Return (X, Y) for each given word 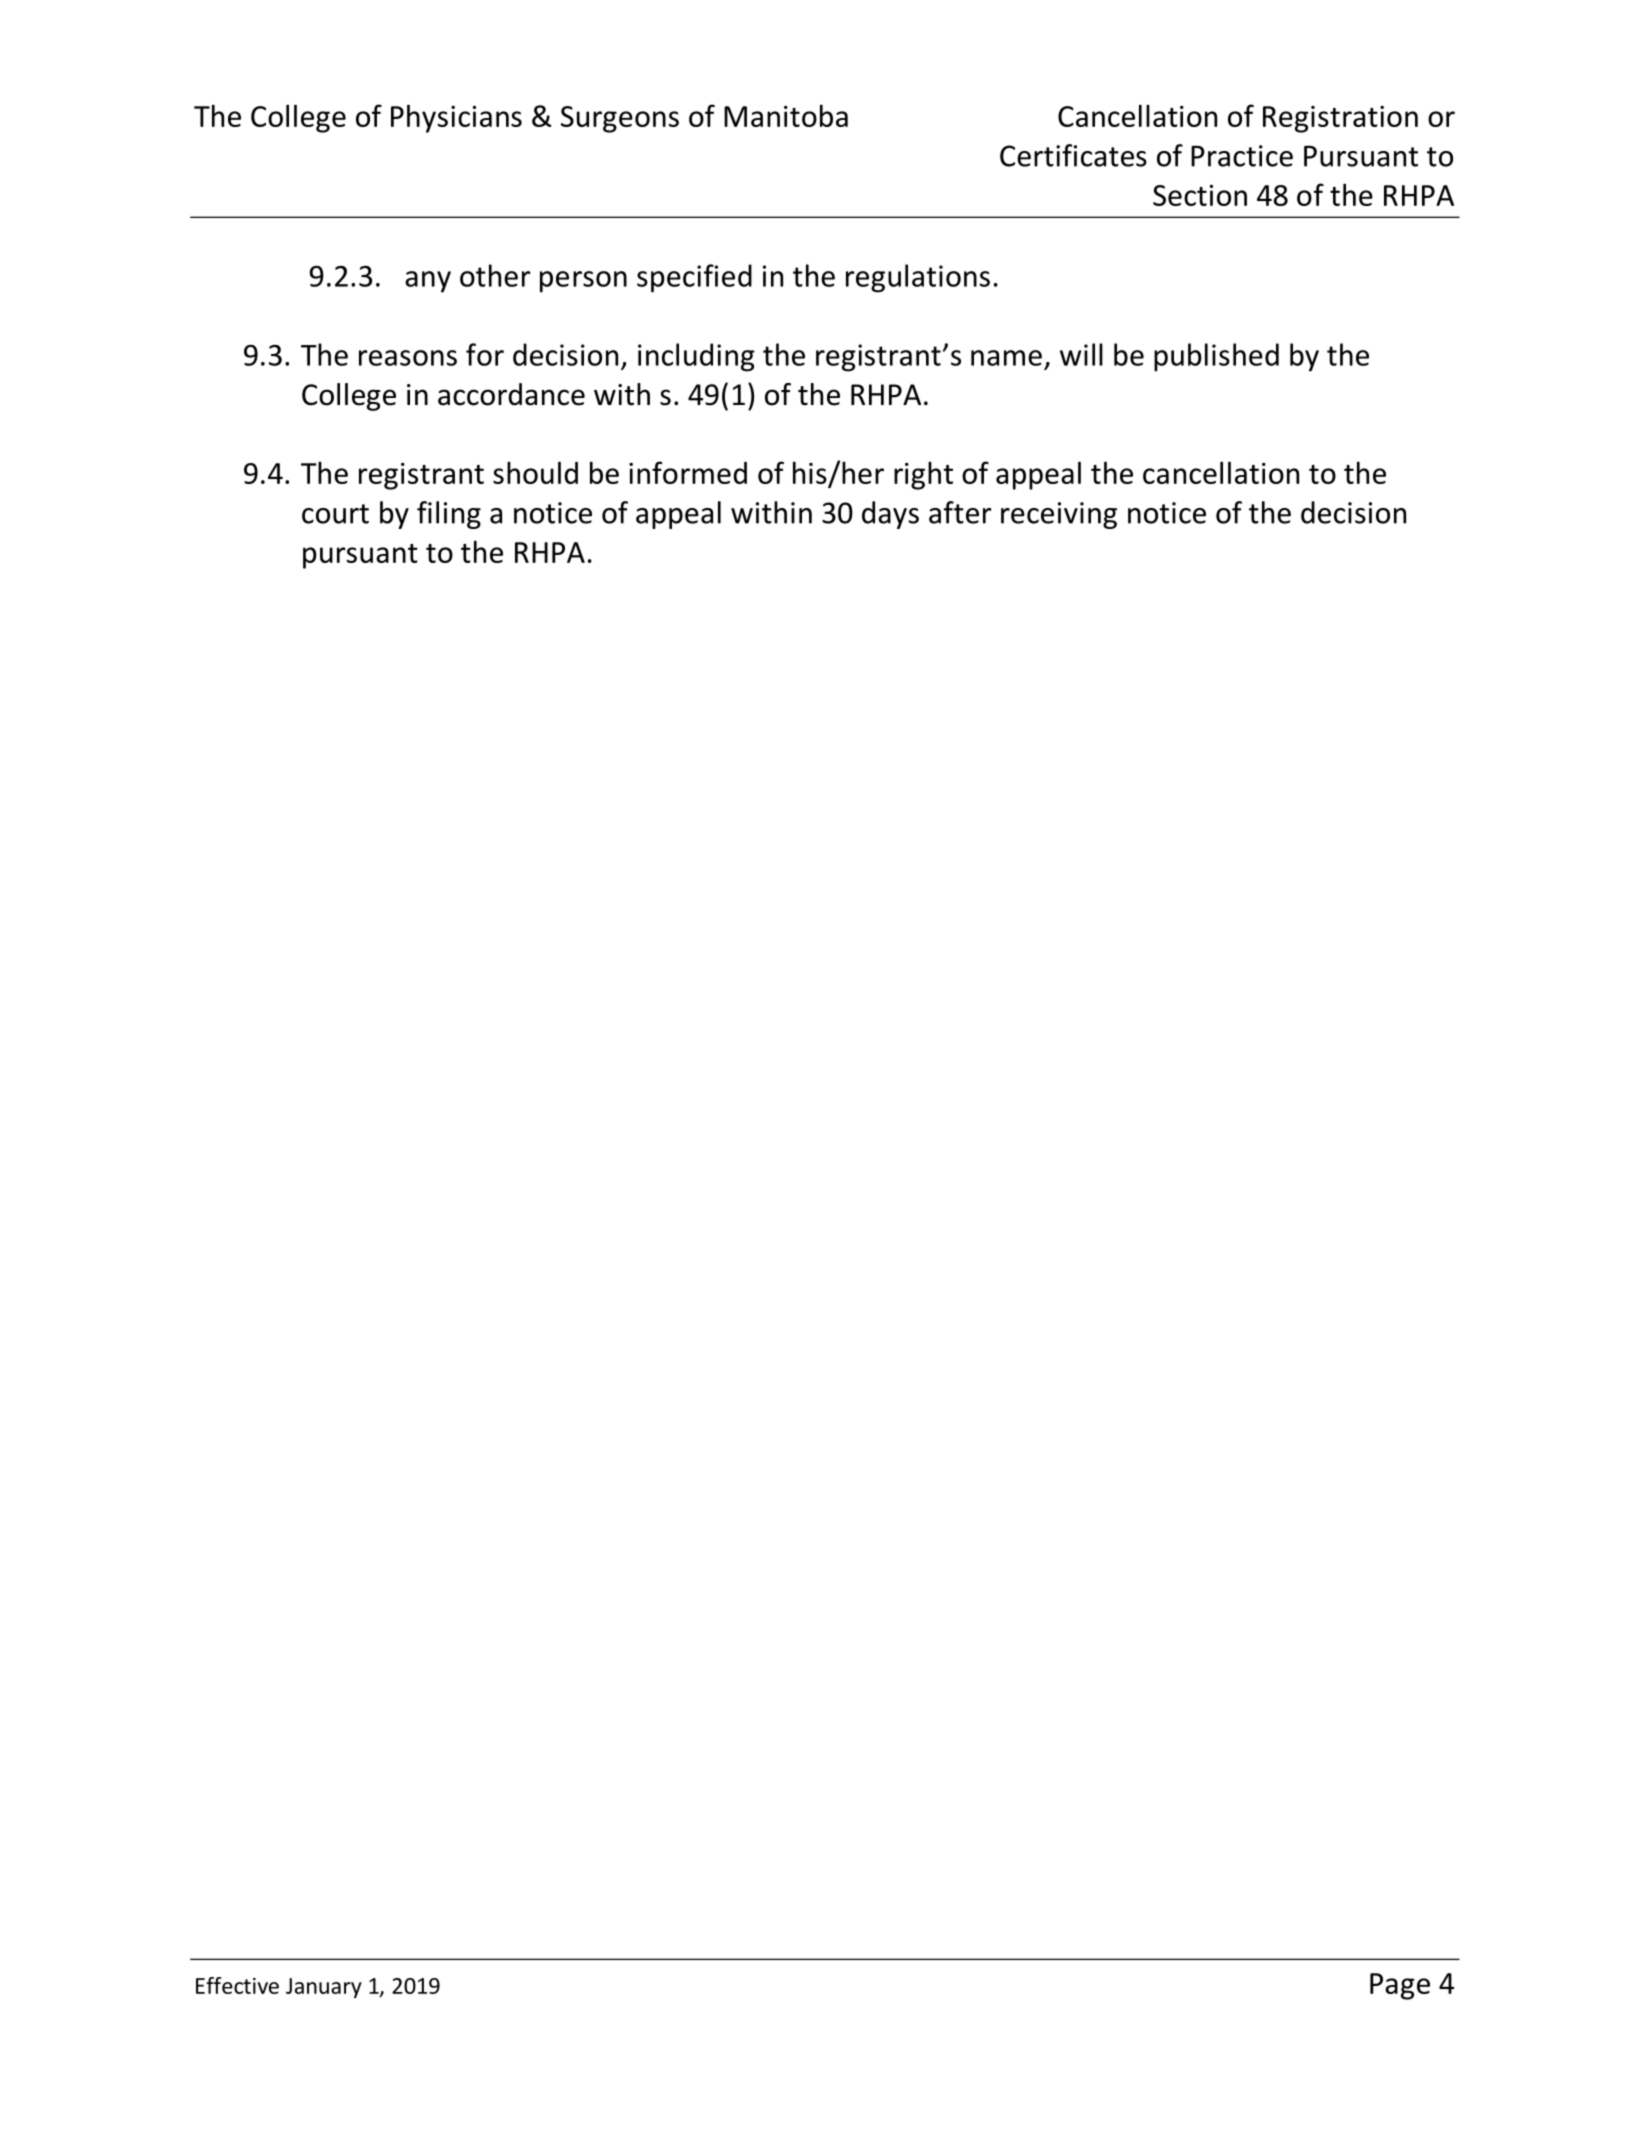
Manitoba (786, 115)
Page (1400, 1986)
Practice (1242, 156)
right (923, 475)
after (960, 512)
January (324, 1988)
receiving (1059, 515)
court (335, 514)
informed (688, 472)
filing (449, 515)
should (535, 472)
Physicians (456, 118)
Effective (237, 1985)
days (890, 515)
